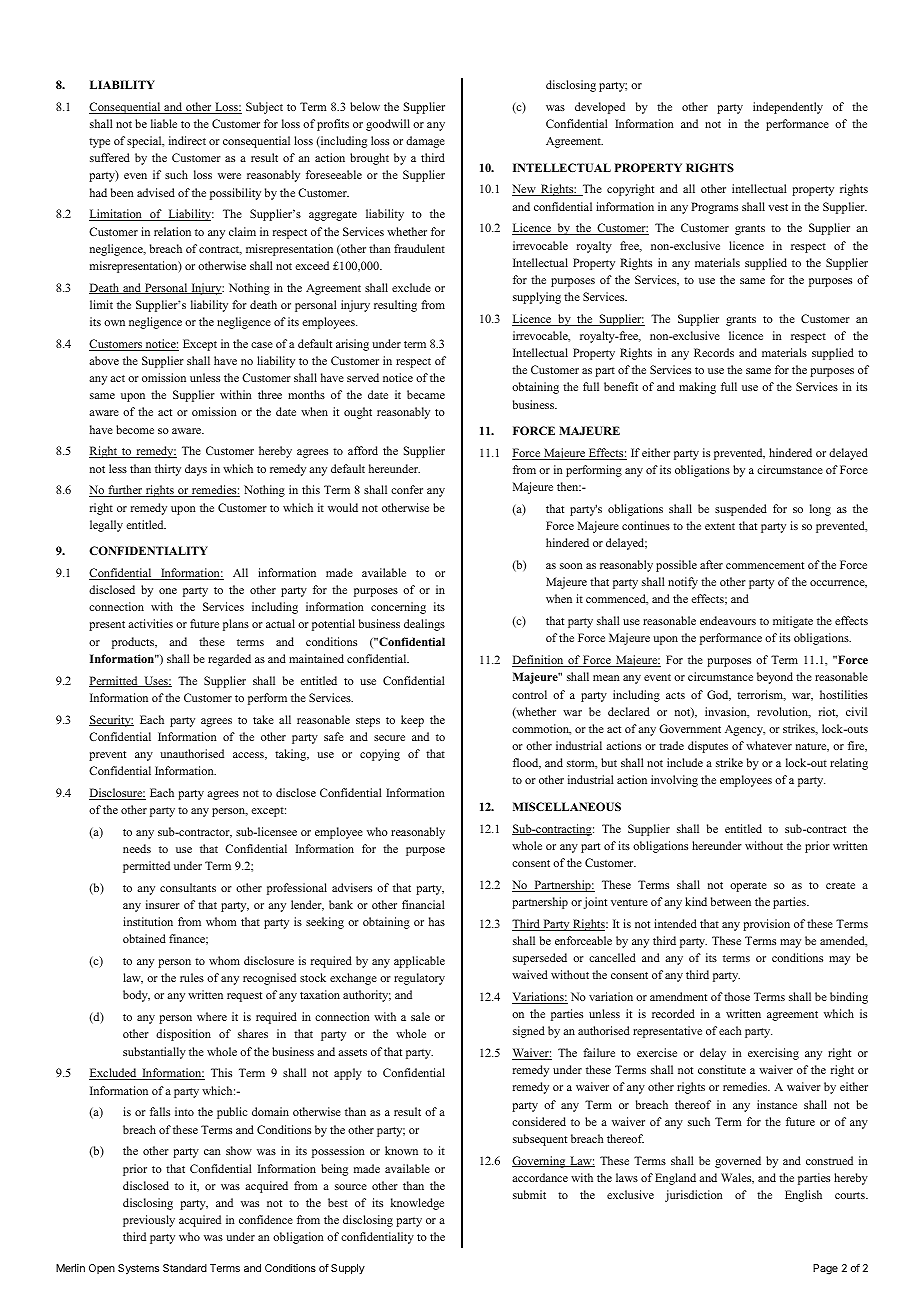 Image resolution: width=924 pixels, height=1308 pixels. I want to click on financial, so click(423, 904).
